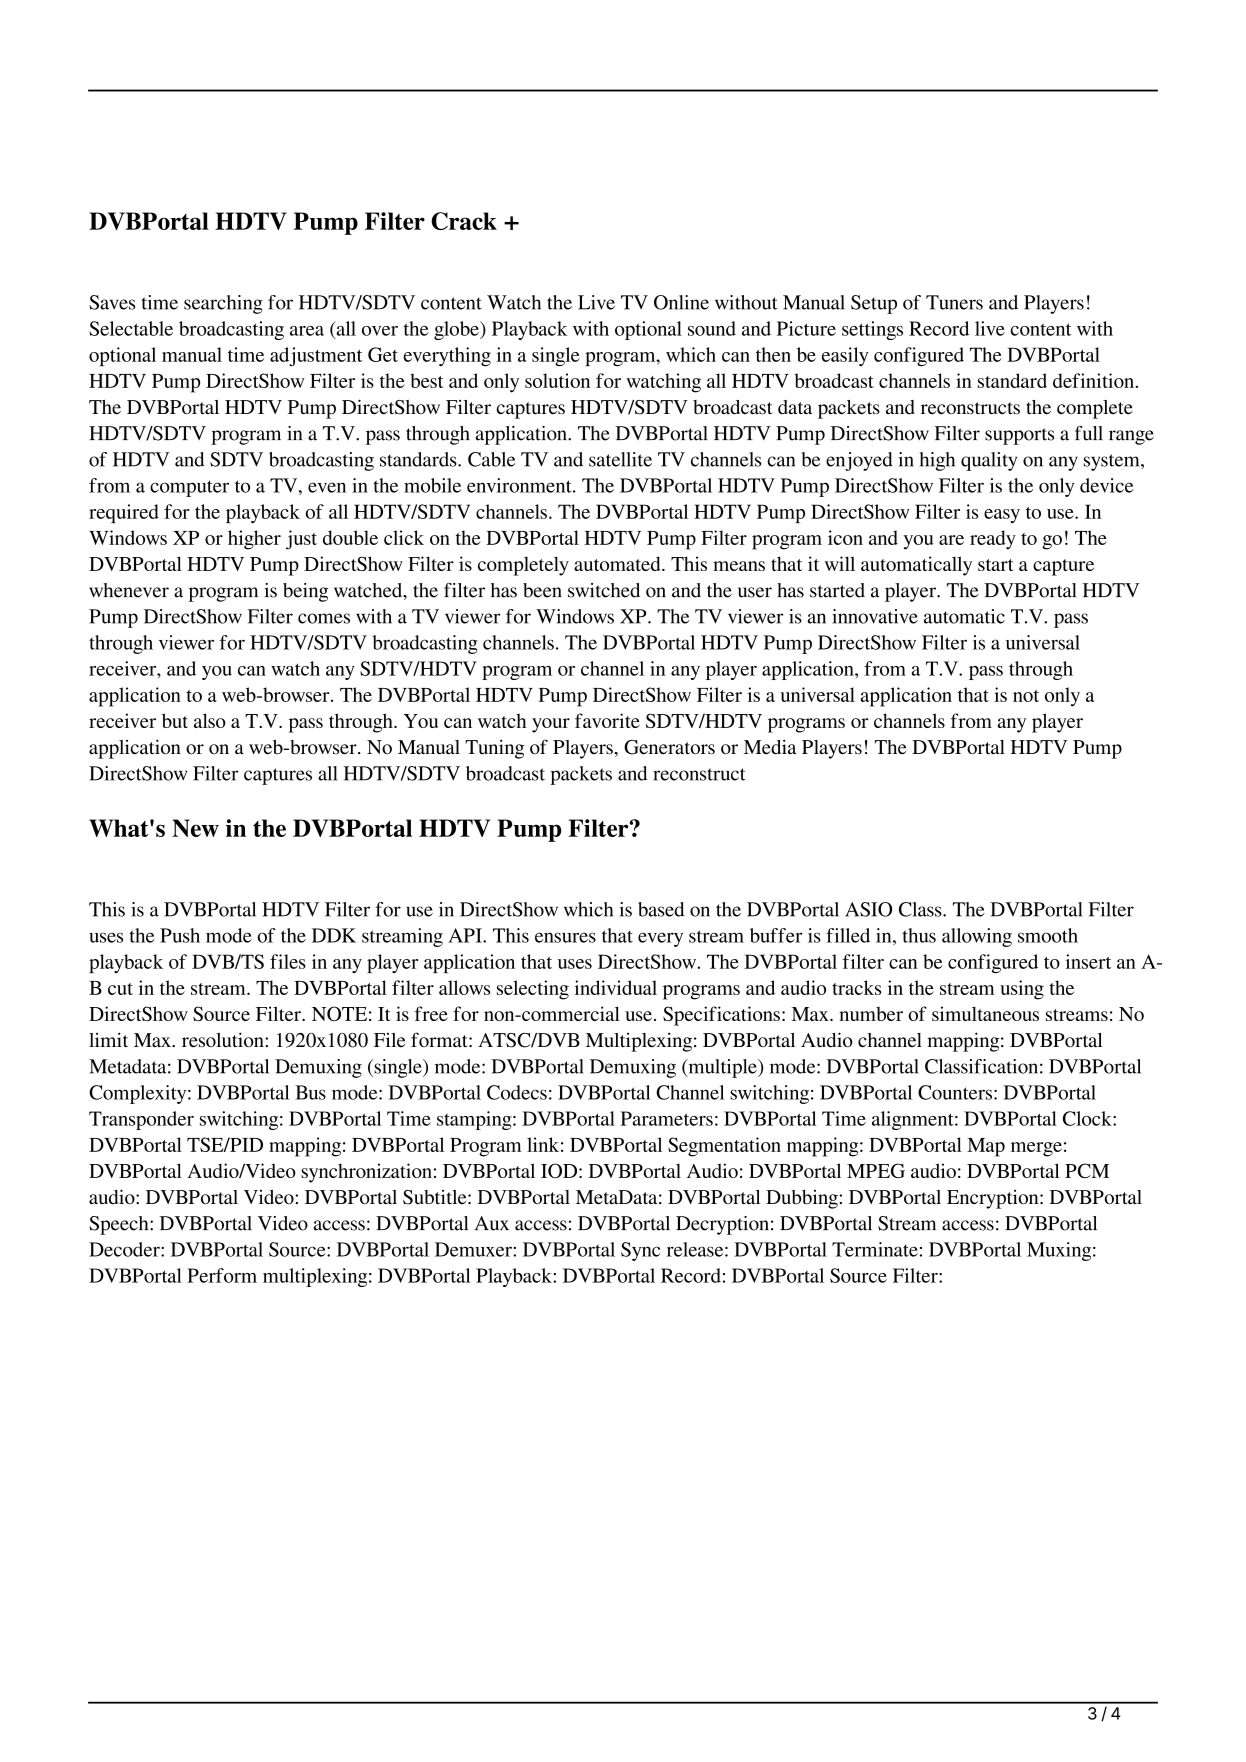 The height and width of the image is (1762, 1246). Describe the element at coordinates (222, 1275) in the image. I see `Perform` at that location.
